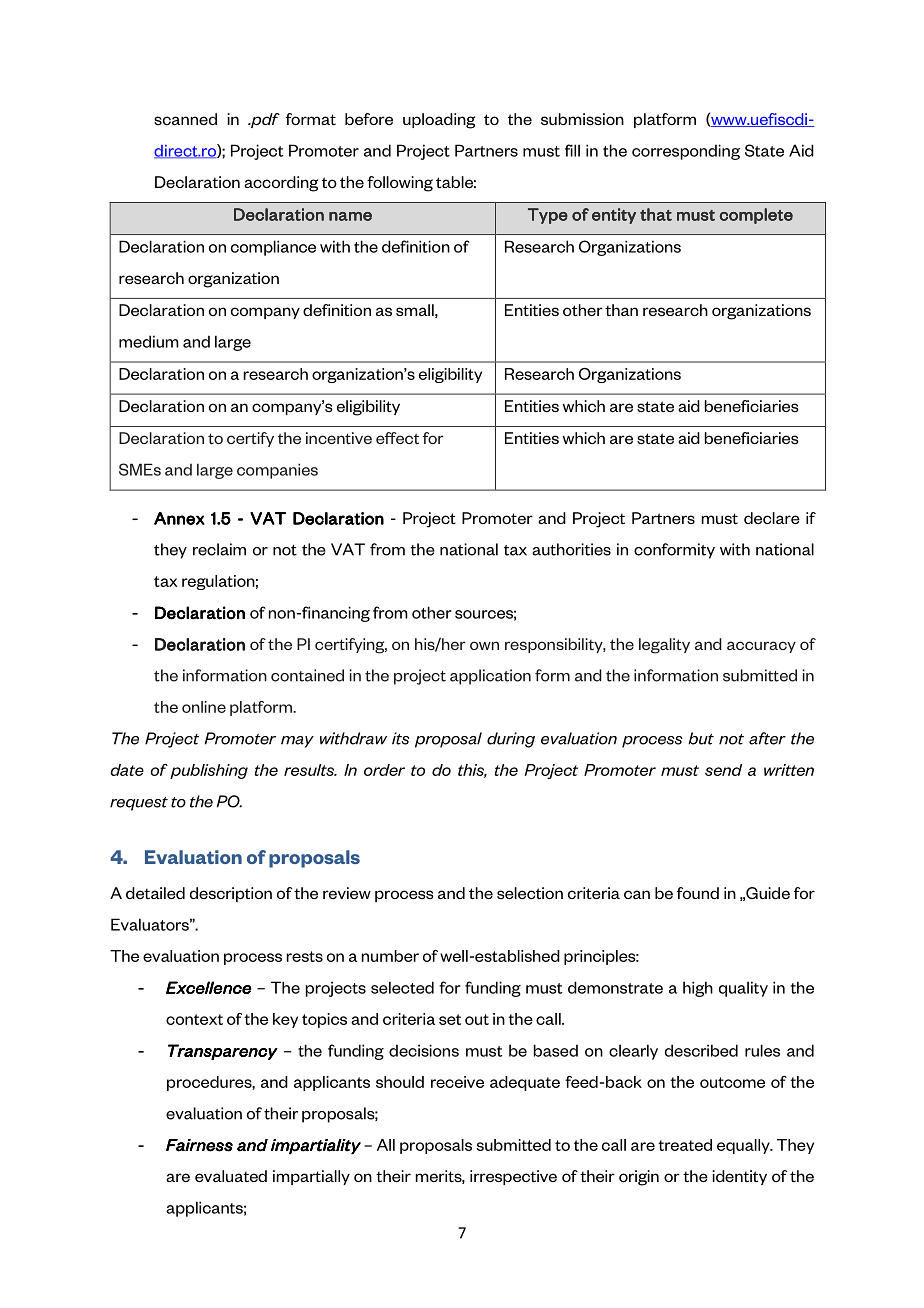  I want to click on selection, so click(530, 893).
